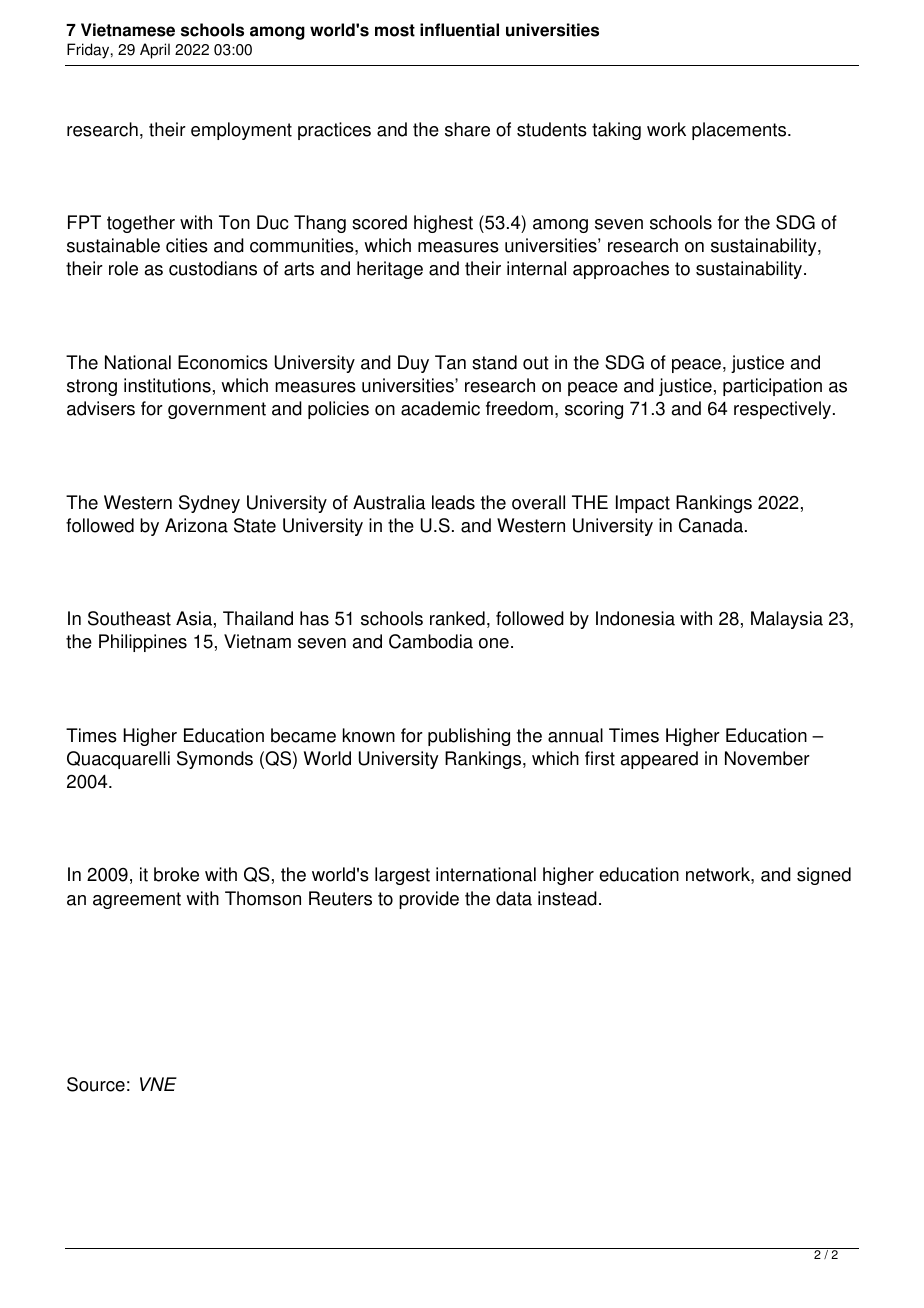 Image resolution: width=924 pixels, height=1308 pixels. What do you see at coordinates (772, 387) in the image?
I see `participation` at bounding box center [772, 387].
